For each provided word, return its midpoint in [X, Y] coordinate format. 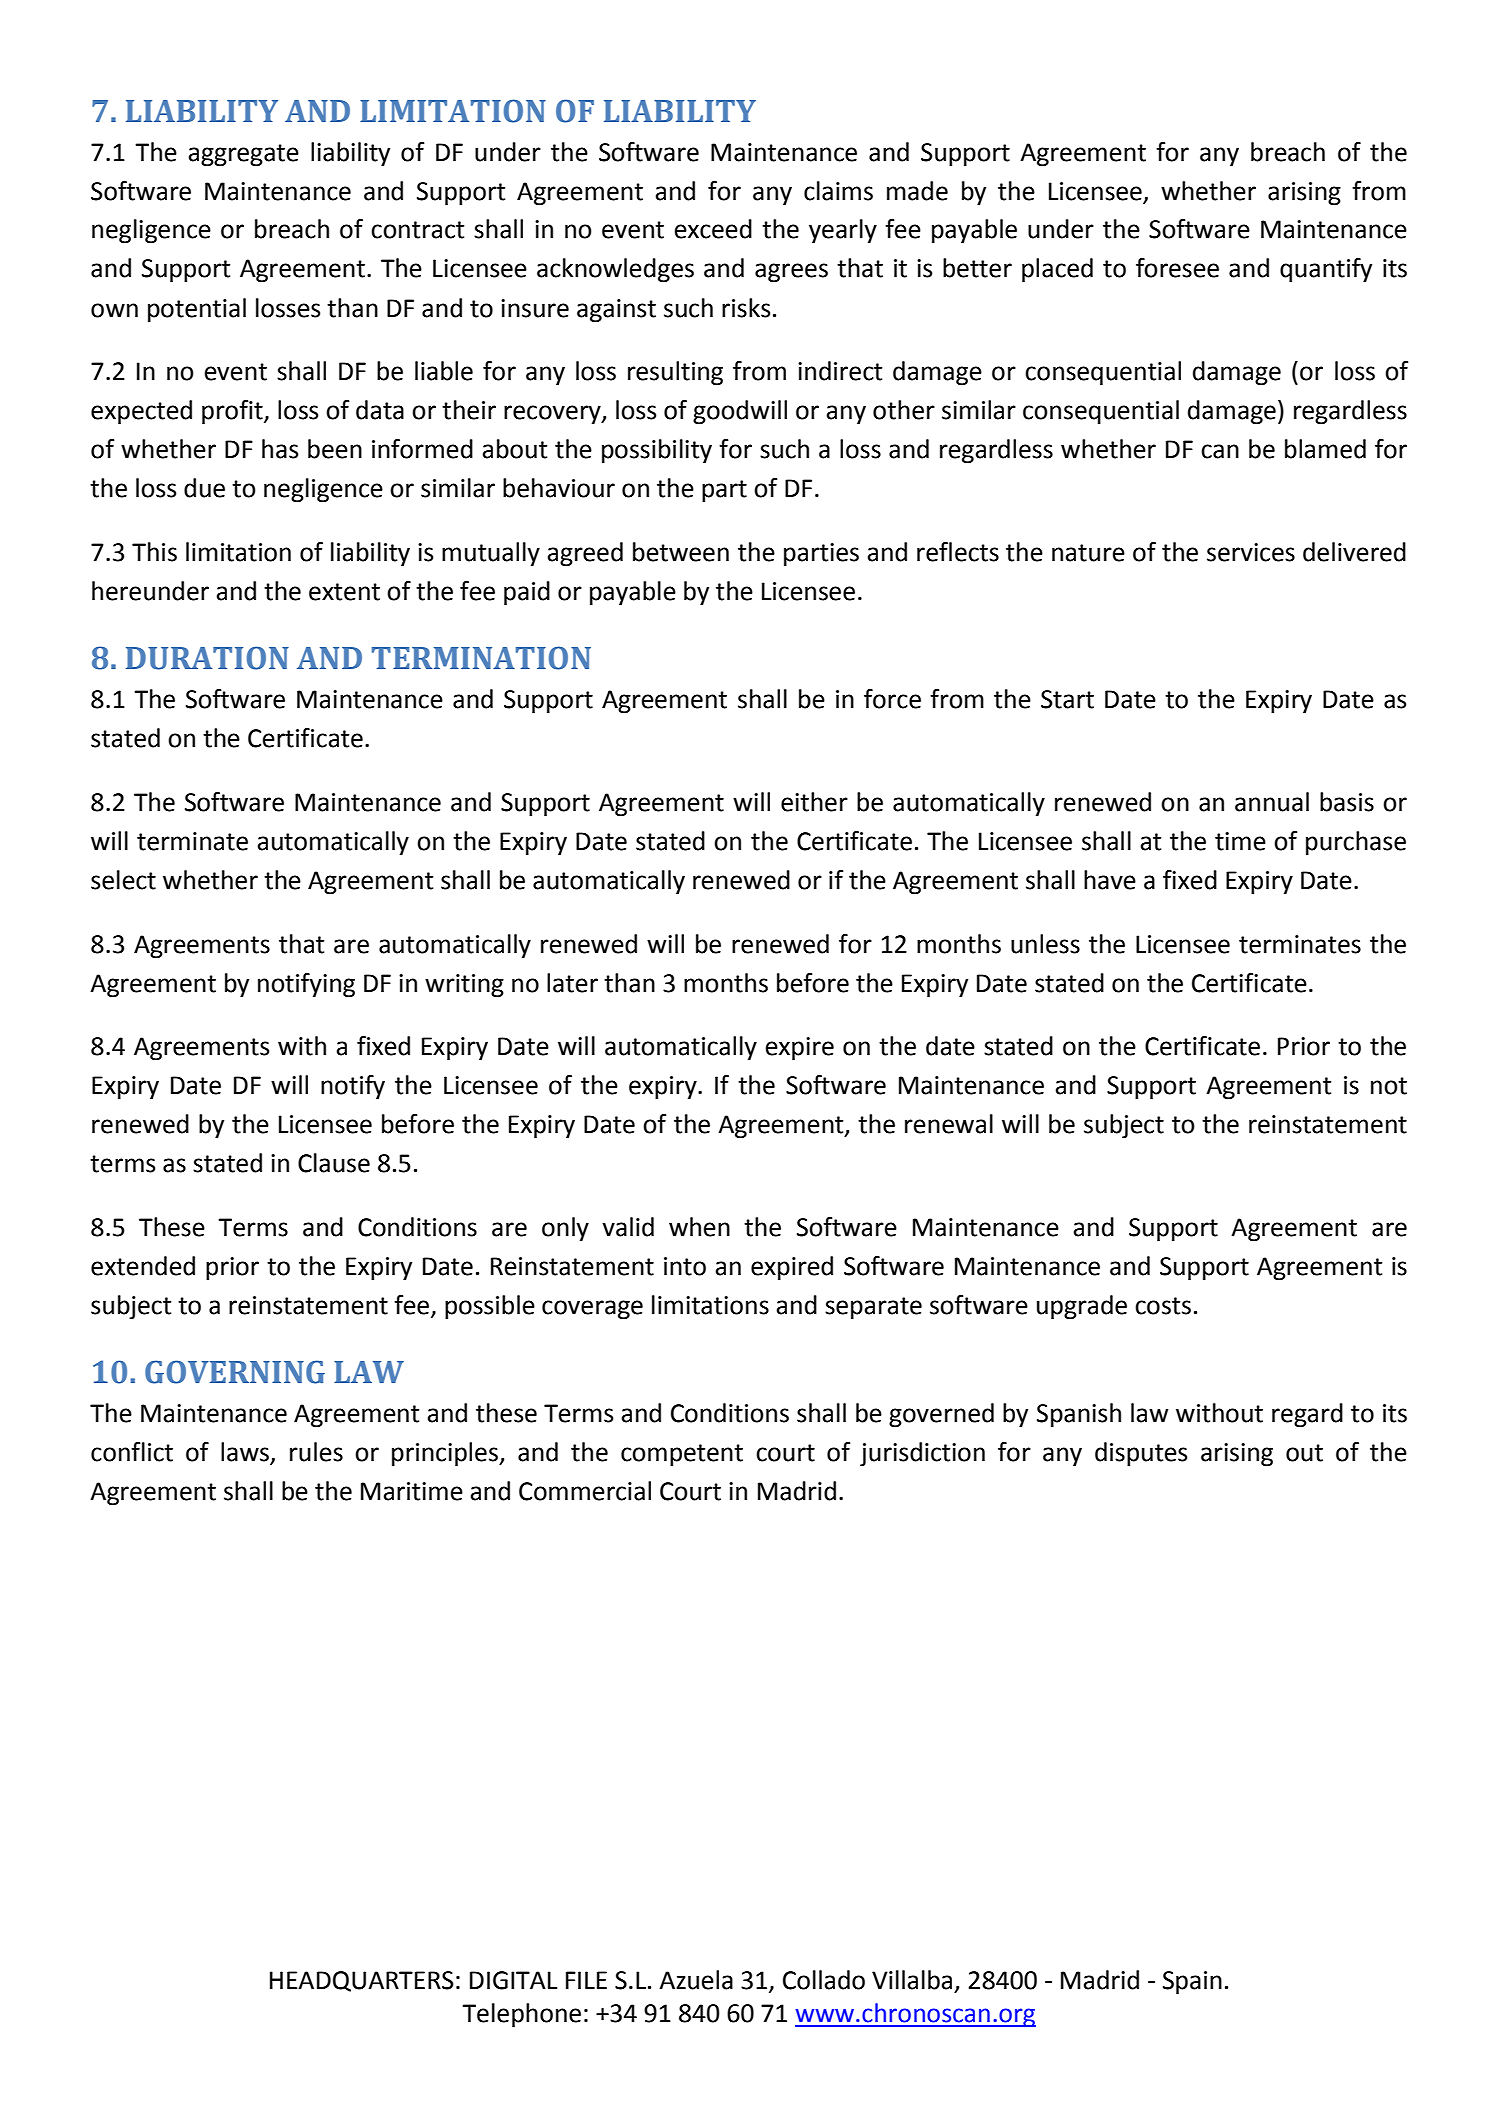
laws [246, 1453]
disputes [1141, 1454]
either [814, 802]
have [1110, 880]
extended [143, 1266]
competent [682, 1455]
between [681, 552]
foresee [1177, 268]
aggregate [244, 155]
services [1251, 552]
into [685, 1266]
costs [1163, 1306]
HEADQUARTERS [362, 1981]
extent [344, 592]
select [123, 880]
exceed [713, 229]
